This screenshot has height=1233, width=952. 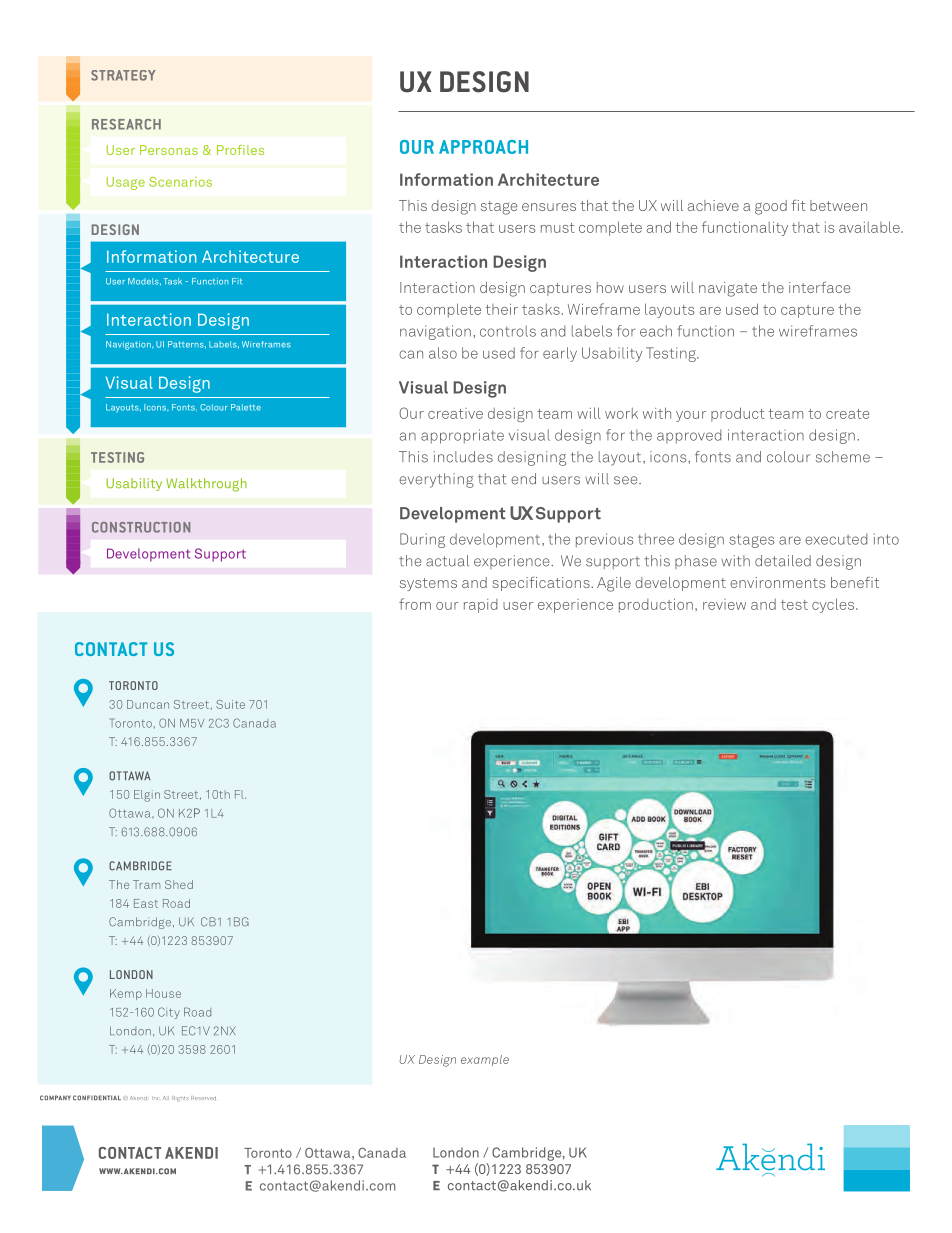 I want to click on example, so click(x=485, y=1060).
